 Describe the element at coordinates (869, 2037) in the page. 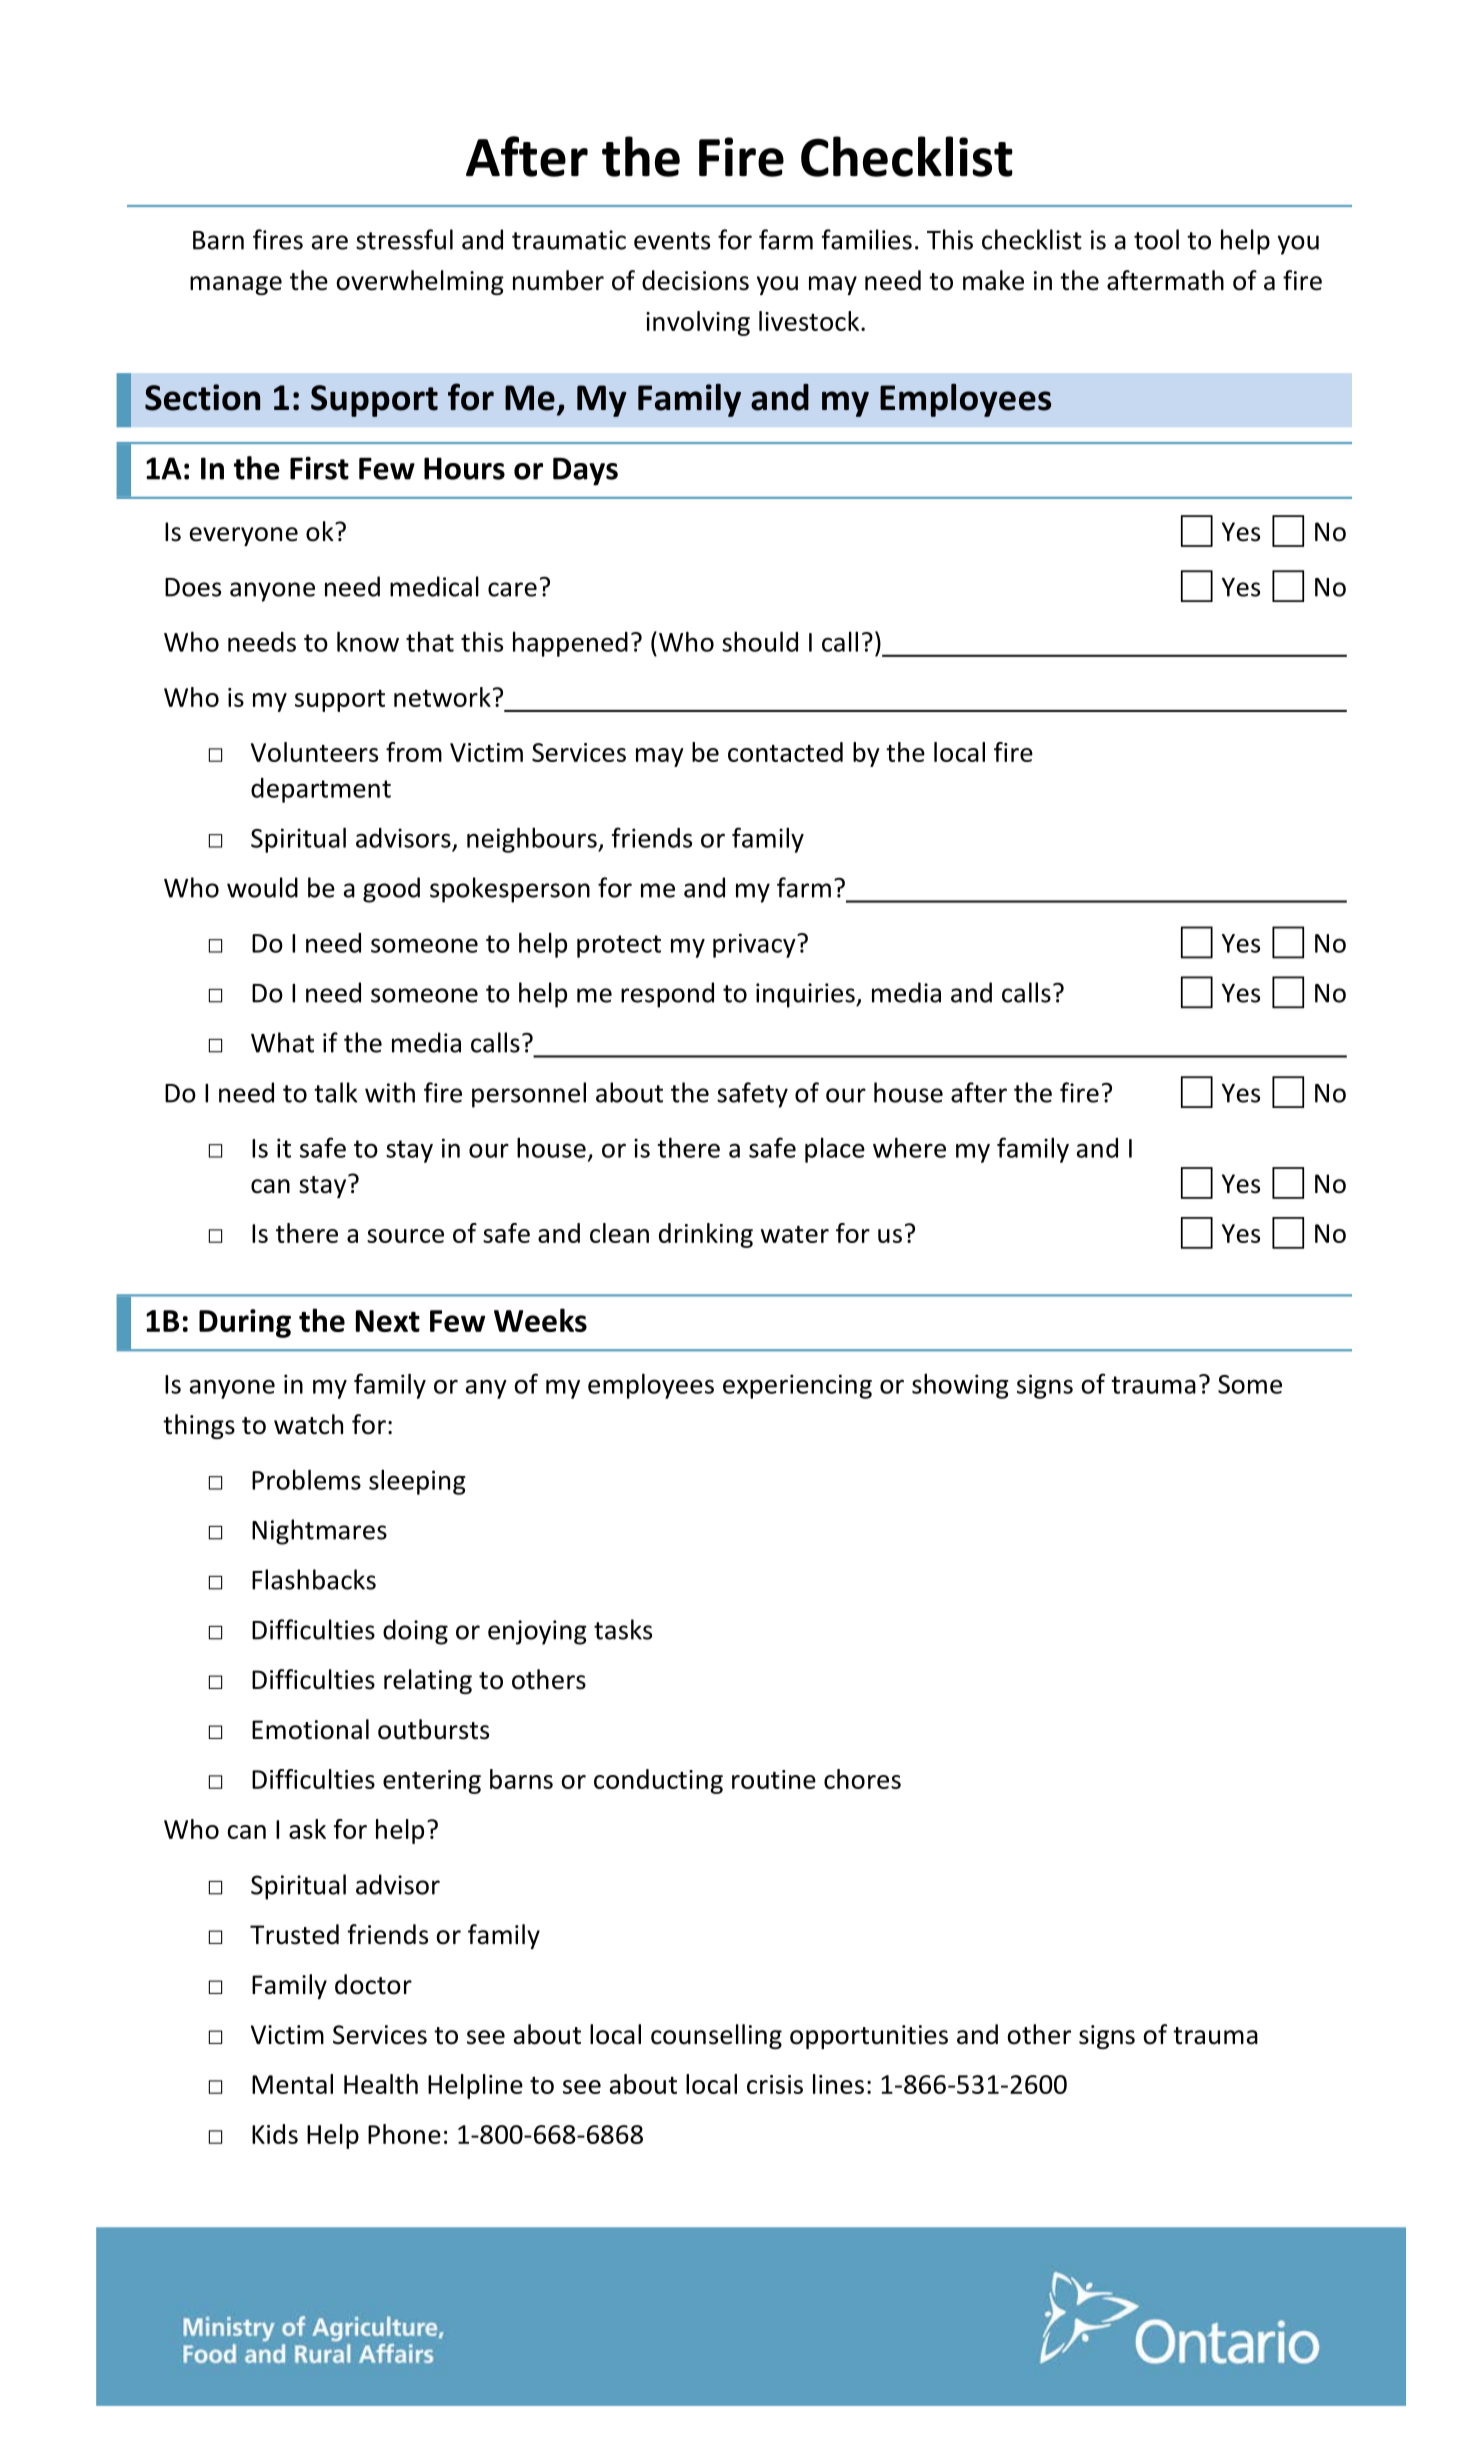

I see `opportunities` at that location.
